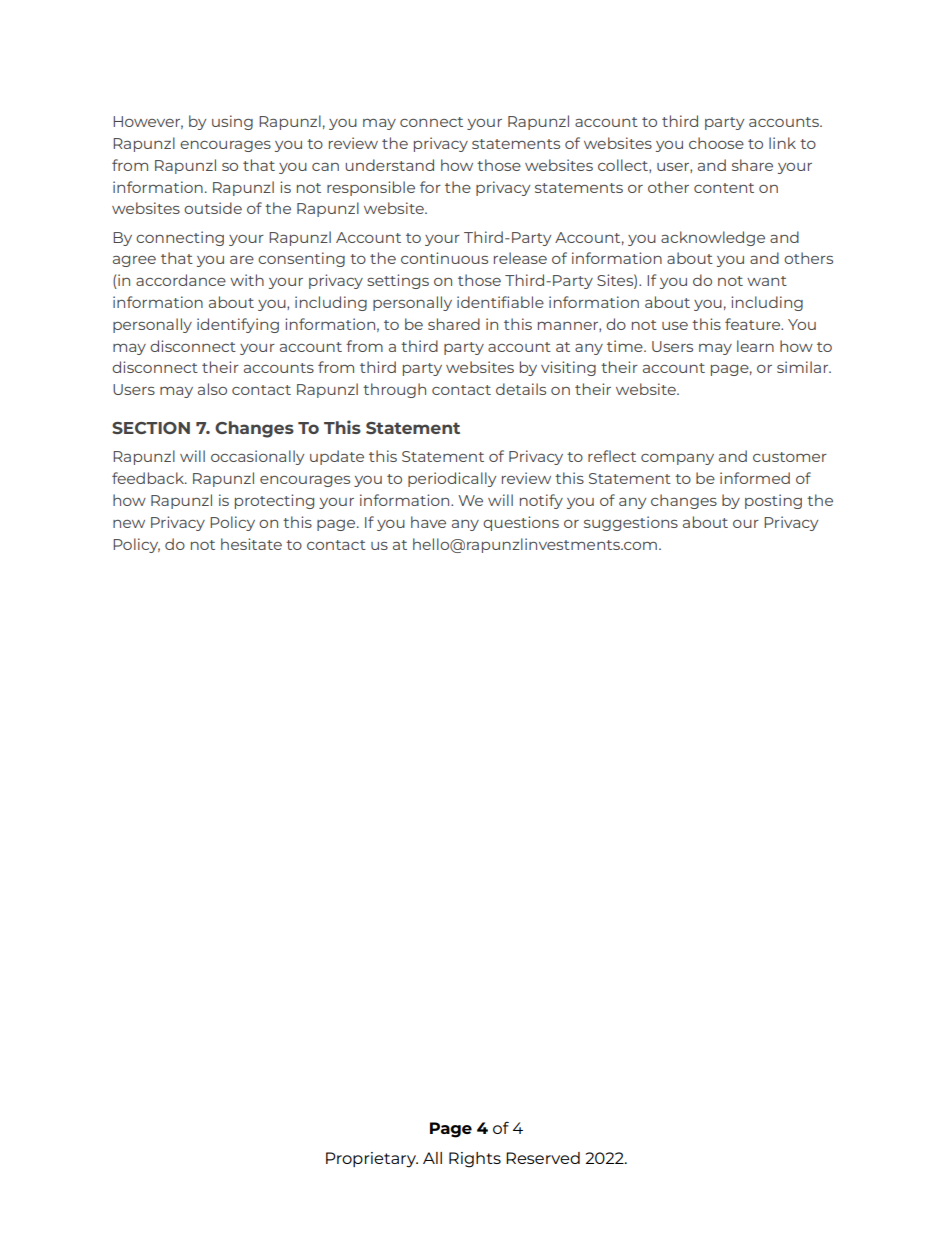 This screenshot has width=952, height=1233. What do you see at coordinates (716, 143) in the screenshot?
I see `choose` at bounding box center [716, 143].
